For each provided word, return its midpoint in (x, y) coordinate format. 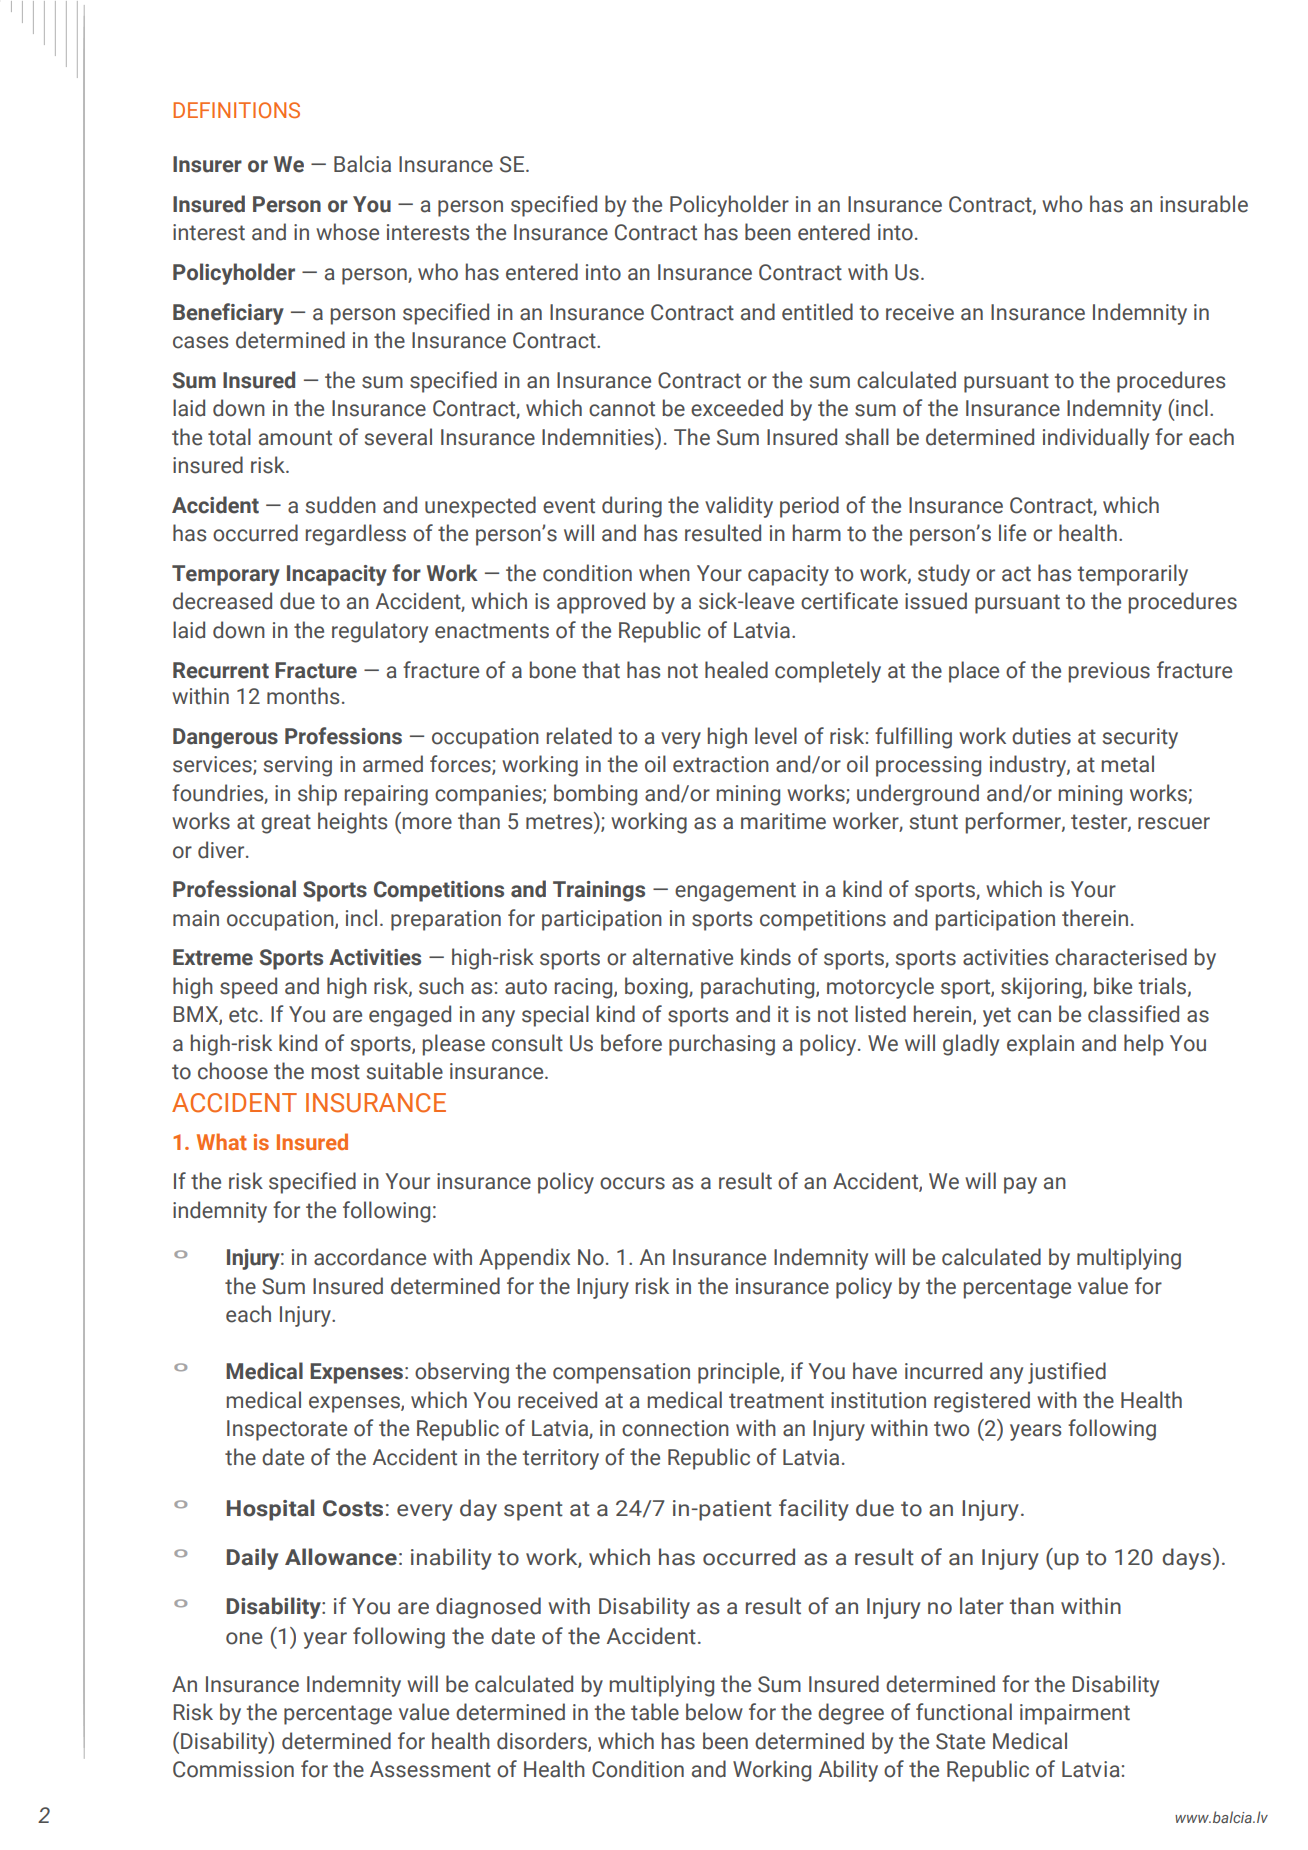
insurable (1204, 204)
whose (347, 232)
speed (248, 988)
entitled (817, 312)
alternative (683, 957)
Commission (233, 1769)
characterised (1121, 957)
